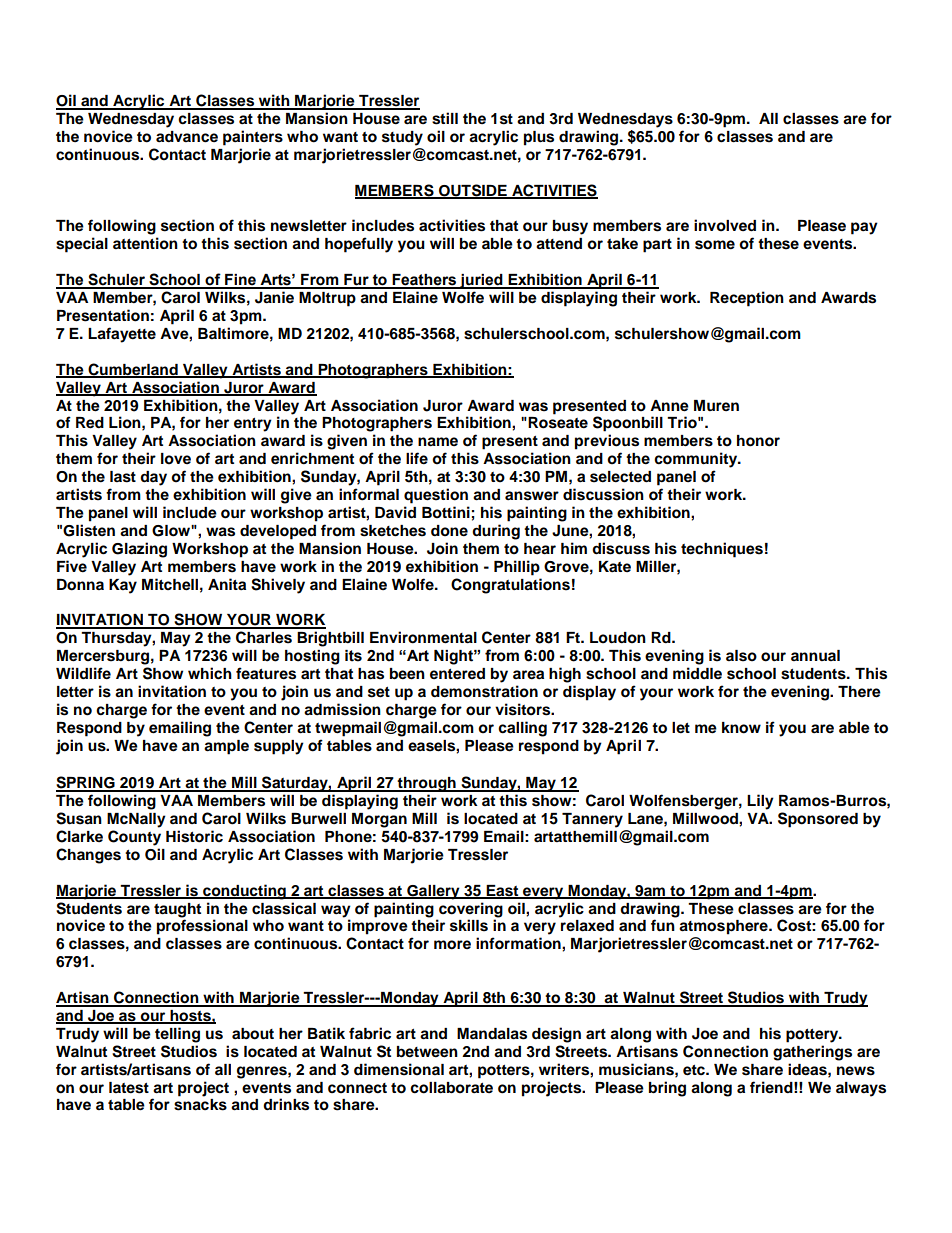  I want to click on name, so click(438, 442).
